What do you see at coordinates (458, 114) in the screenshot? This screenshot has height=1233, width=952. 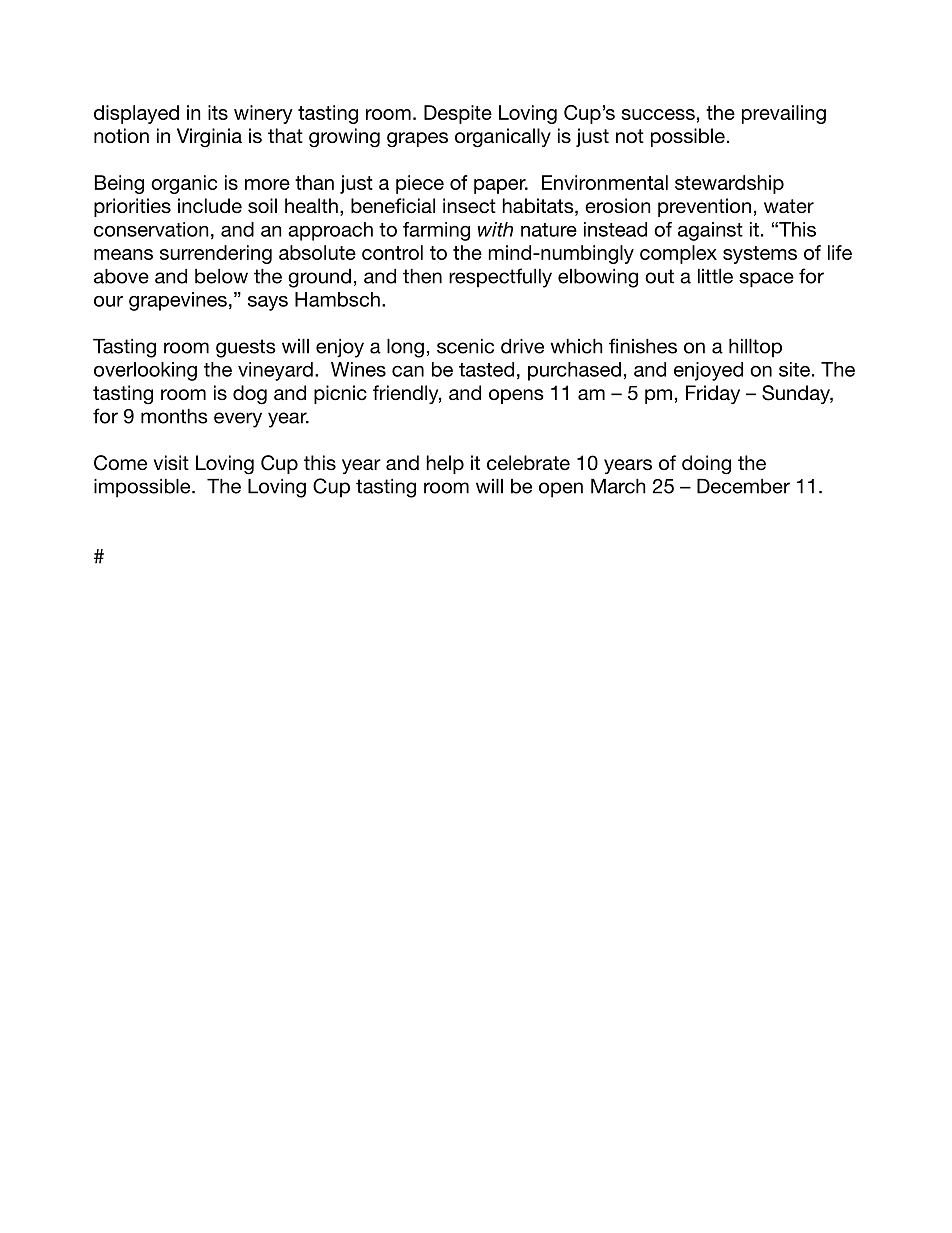 I see `Despite` at bounding box center [458, 114].
